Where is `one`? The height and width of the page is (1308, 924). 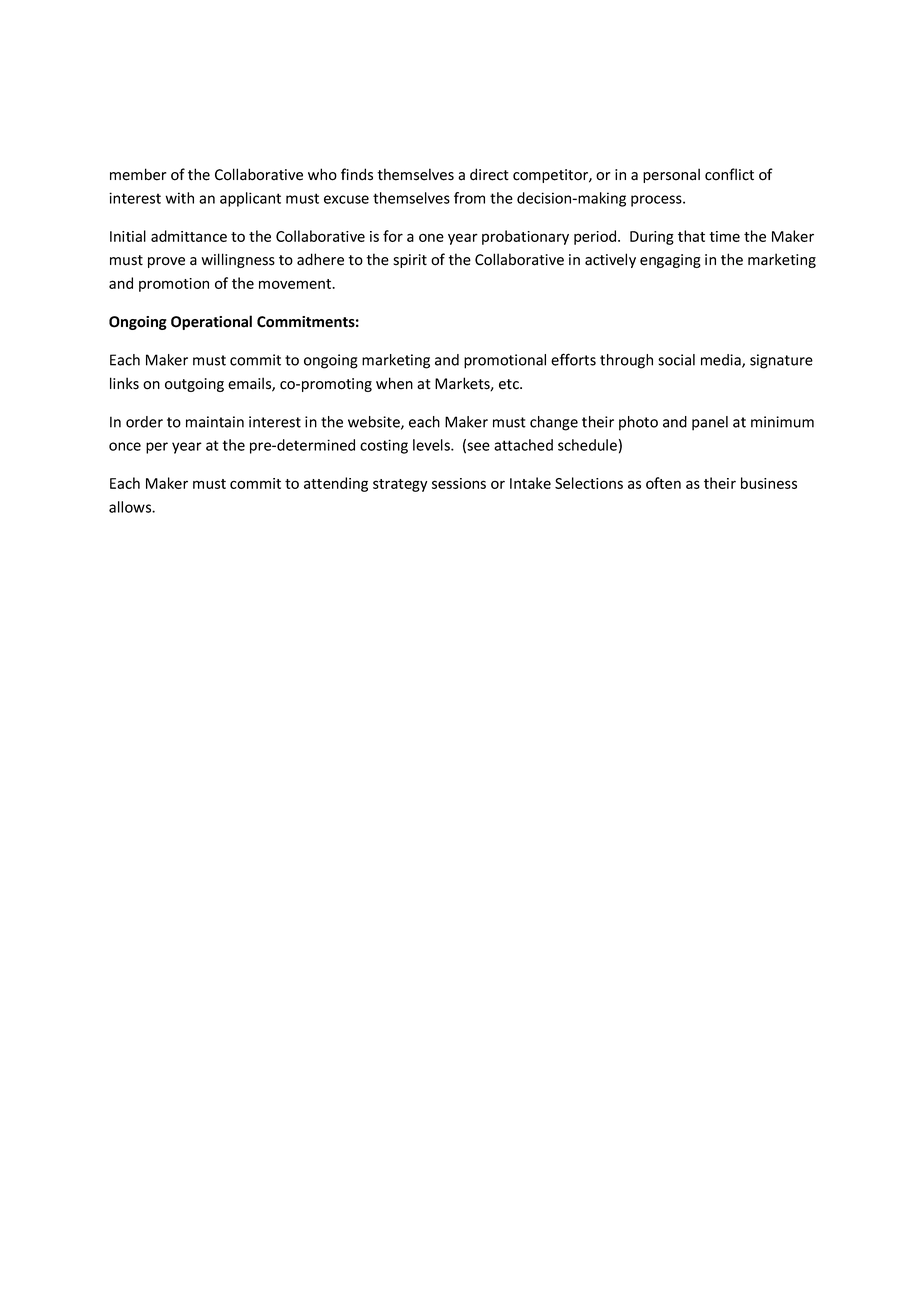 one is located at coordinates (431, 237).
